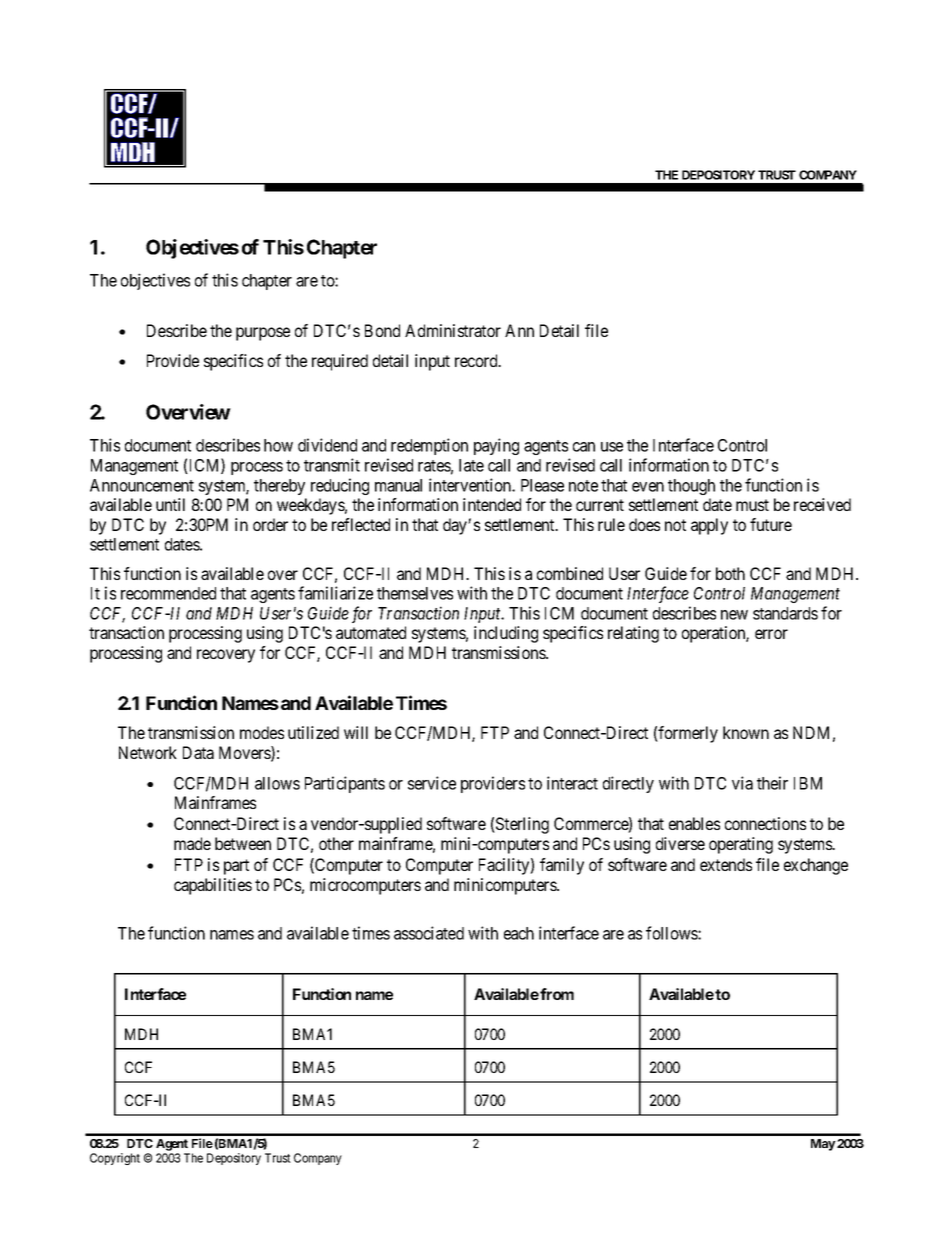  Describe the element at coordinates (115, 1159) in the image. I see `Copyright` at that location.
